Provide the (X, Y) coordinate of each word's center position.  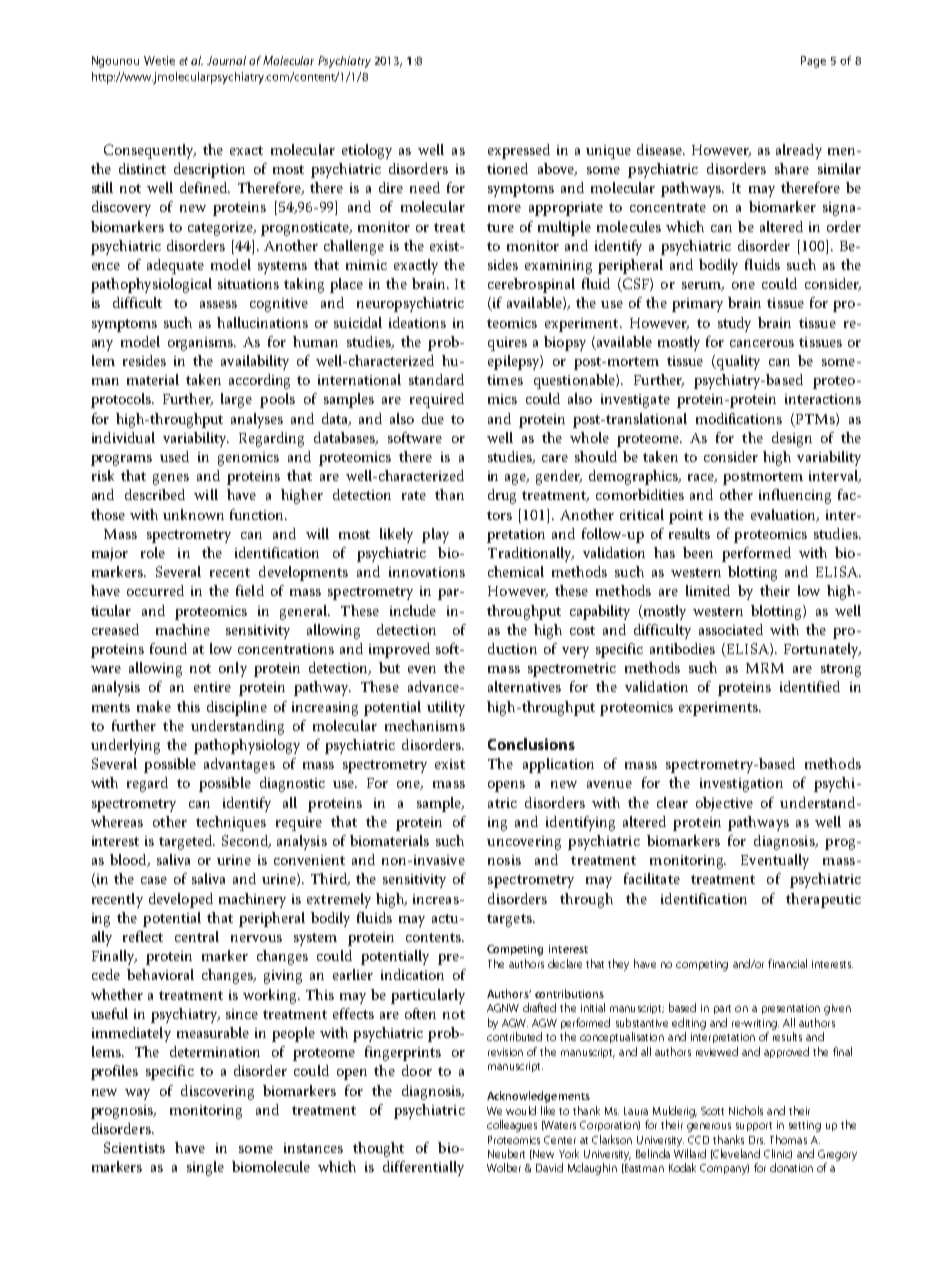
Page (813, 62)
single (205, 1168)
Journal (226, 60)
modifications (739, 418)
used (174, 456)
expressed (519, 151)
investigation (741, 785)
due (433, 418)
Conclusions (531, 744)
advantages (239, 765)
